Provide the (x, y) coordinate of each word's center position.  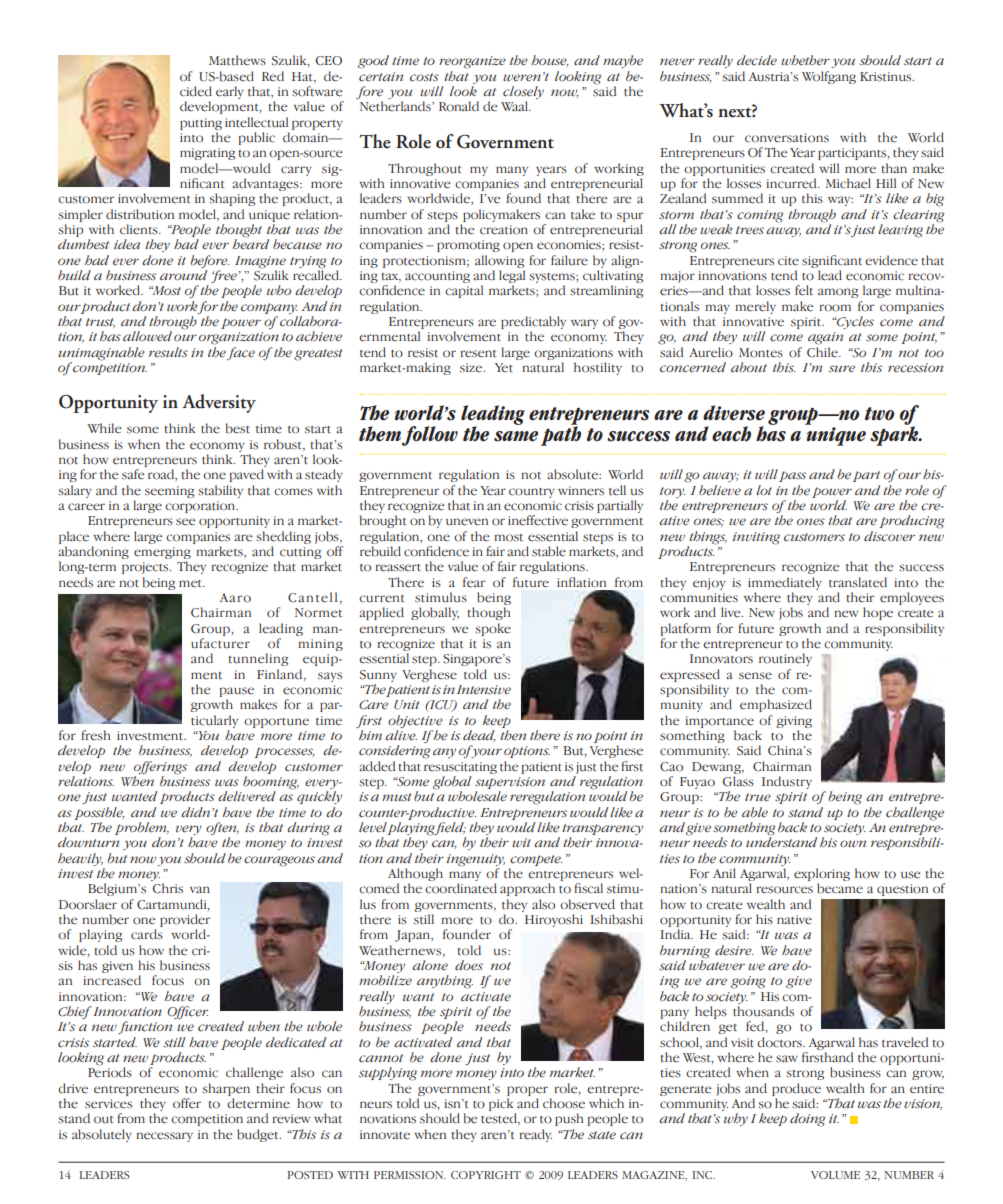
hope (878, 613)
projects (146, 568)
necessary (164, 1137)
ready (535, 1135)
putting (201, 124)
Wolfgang (829, 77)
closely (523, 94)
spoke (493, 629)
